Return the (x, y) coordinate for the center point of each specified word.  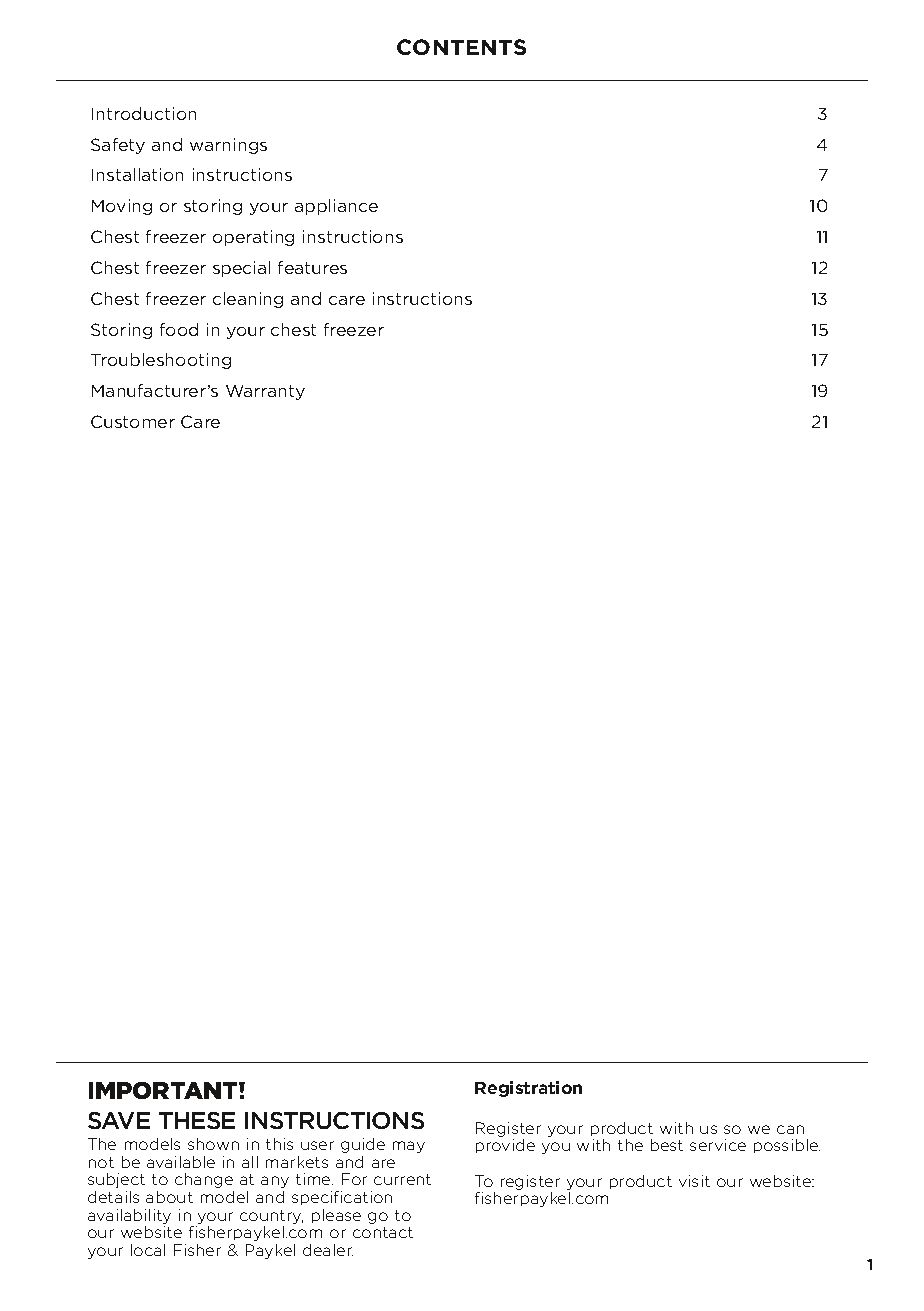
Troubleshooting (161, 361)
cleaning (248, 300)
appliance (336, 207)
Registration (528, 1089)
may (409, 1147)
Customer (133, 421)
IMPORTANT (164, 1090)
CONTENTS (461, 47)
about (169, 1197)
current (402, 1179)
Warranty (265, 392)
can (790, 1129)
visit (694, 1181)
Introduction (144, 113)
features (312, 267)
